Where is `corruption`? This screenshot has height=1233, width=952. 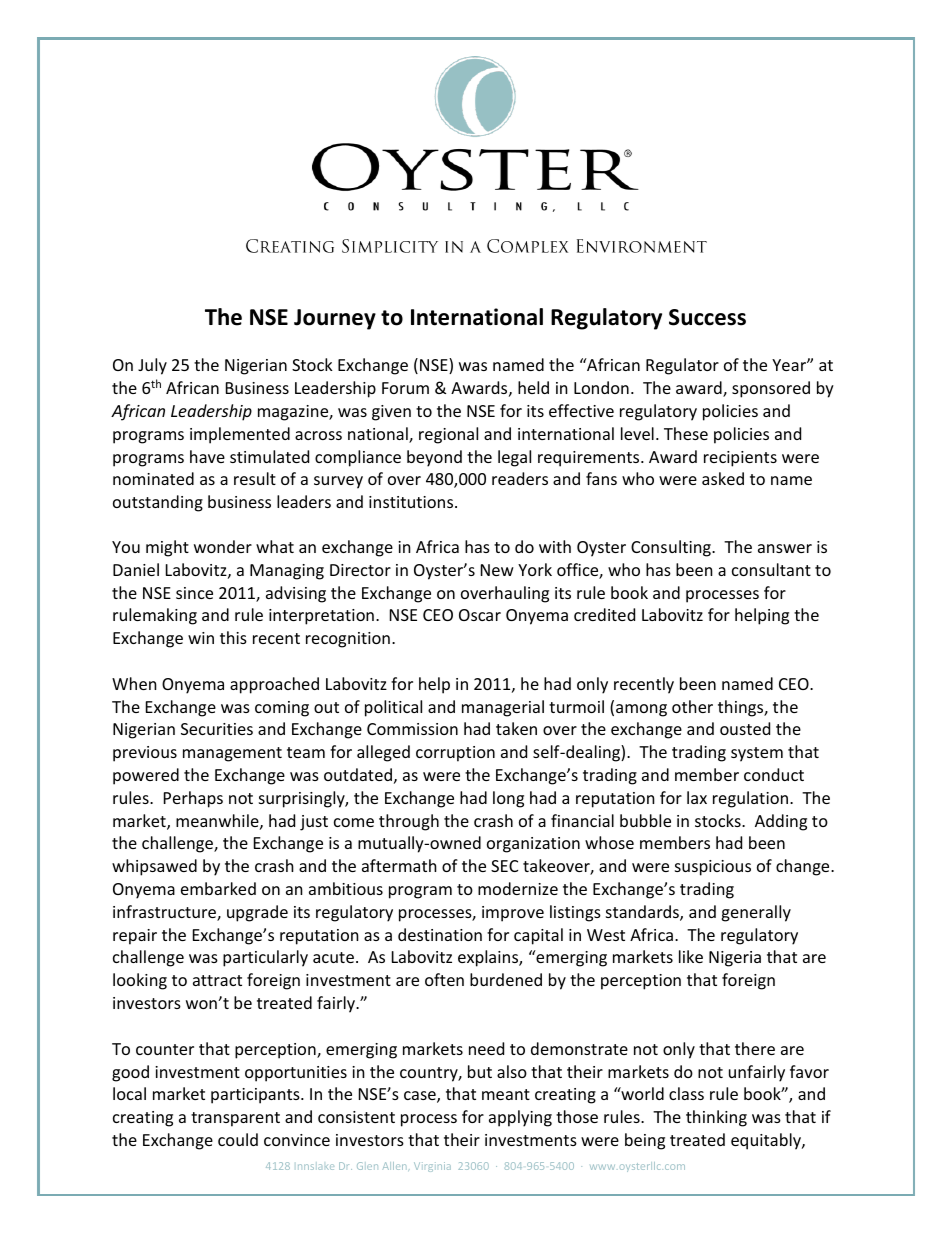 corruption is located at coordinates (455, 754).
